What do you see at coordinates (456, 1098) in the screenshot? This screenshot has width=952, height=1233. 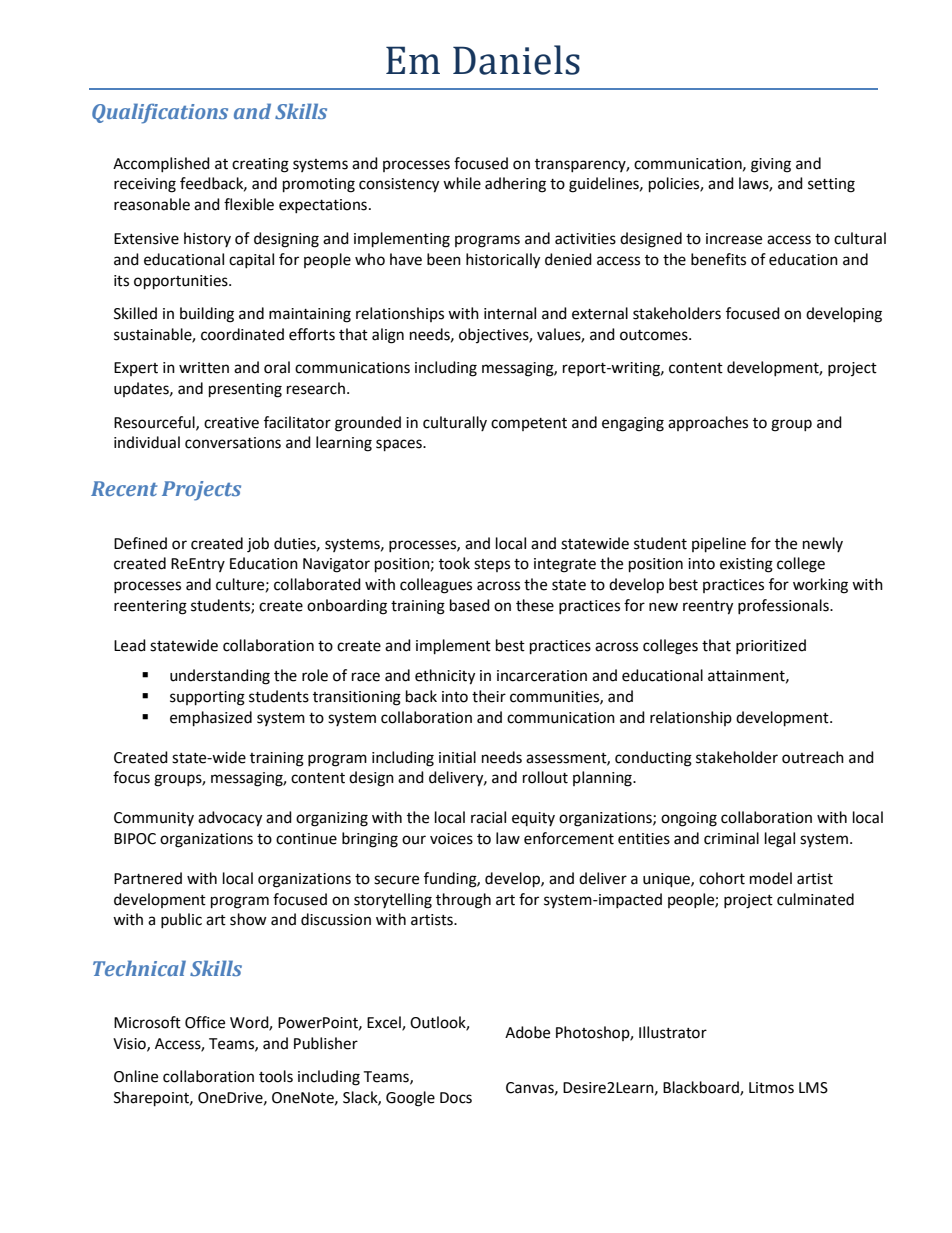 I see `Docs` at bounding box center [456, 1098].
